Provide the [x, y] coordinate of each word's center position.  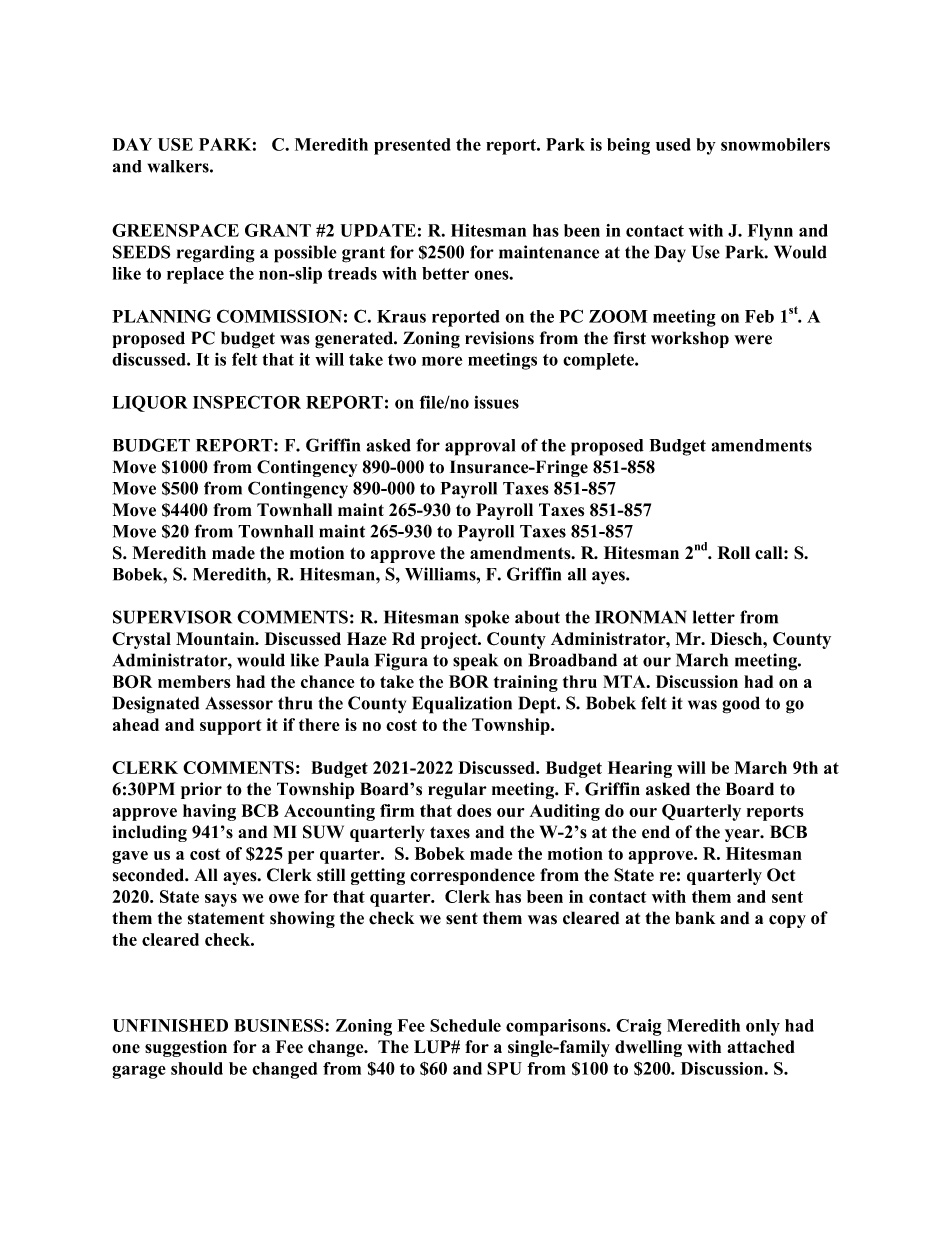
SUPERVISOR [172, 617]
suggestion [186, 1048]
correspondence [472, 876]
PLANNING [161, 316]
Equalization [462, 705]
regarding [216, 254]
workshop [690, 339]
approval [480, 447]
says [221, 900]
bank [695, 918]
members [194, 681]
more [442, 361]
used [673, 144]
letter [714, 617]
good [741, 705]
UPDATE [378, 230]
